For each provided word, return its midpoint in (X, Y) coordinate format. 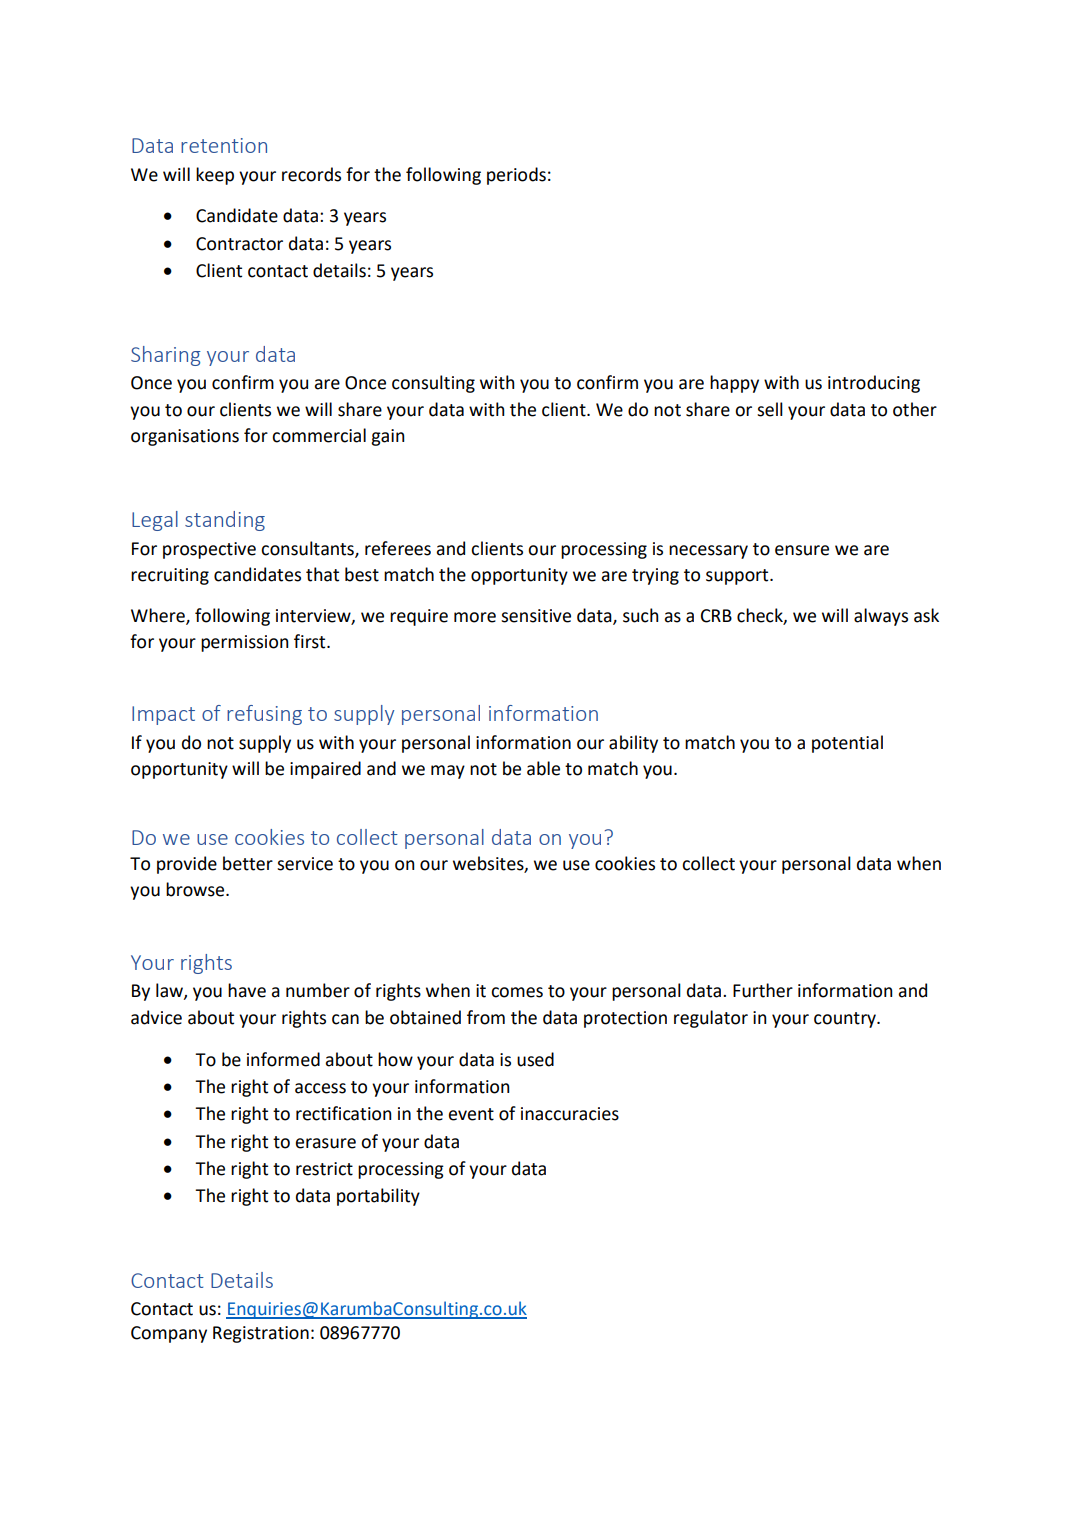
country (846, 1020)
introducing (874, 384)
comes (517, 992)
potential (847, 744)
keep (215, 176)
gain (388, 437)
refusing (264, 715)
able (543, 768)
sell (770, 409)
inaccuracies (570, 1114)
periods (516, 176)
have (247, 990)
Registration (261, 1334)
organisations (185, 437)
